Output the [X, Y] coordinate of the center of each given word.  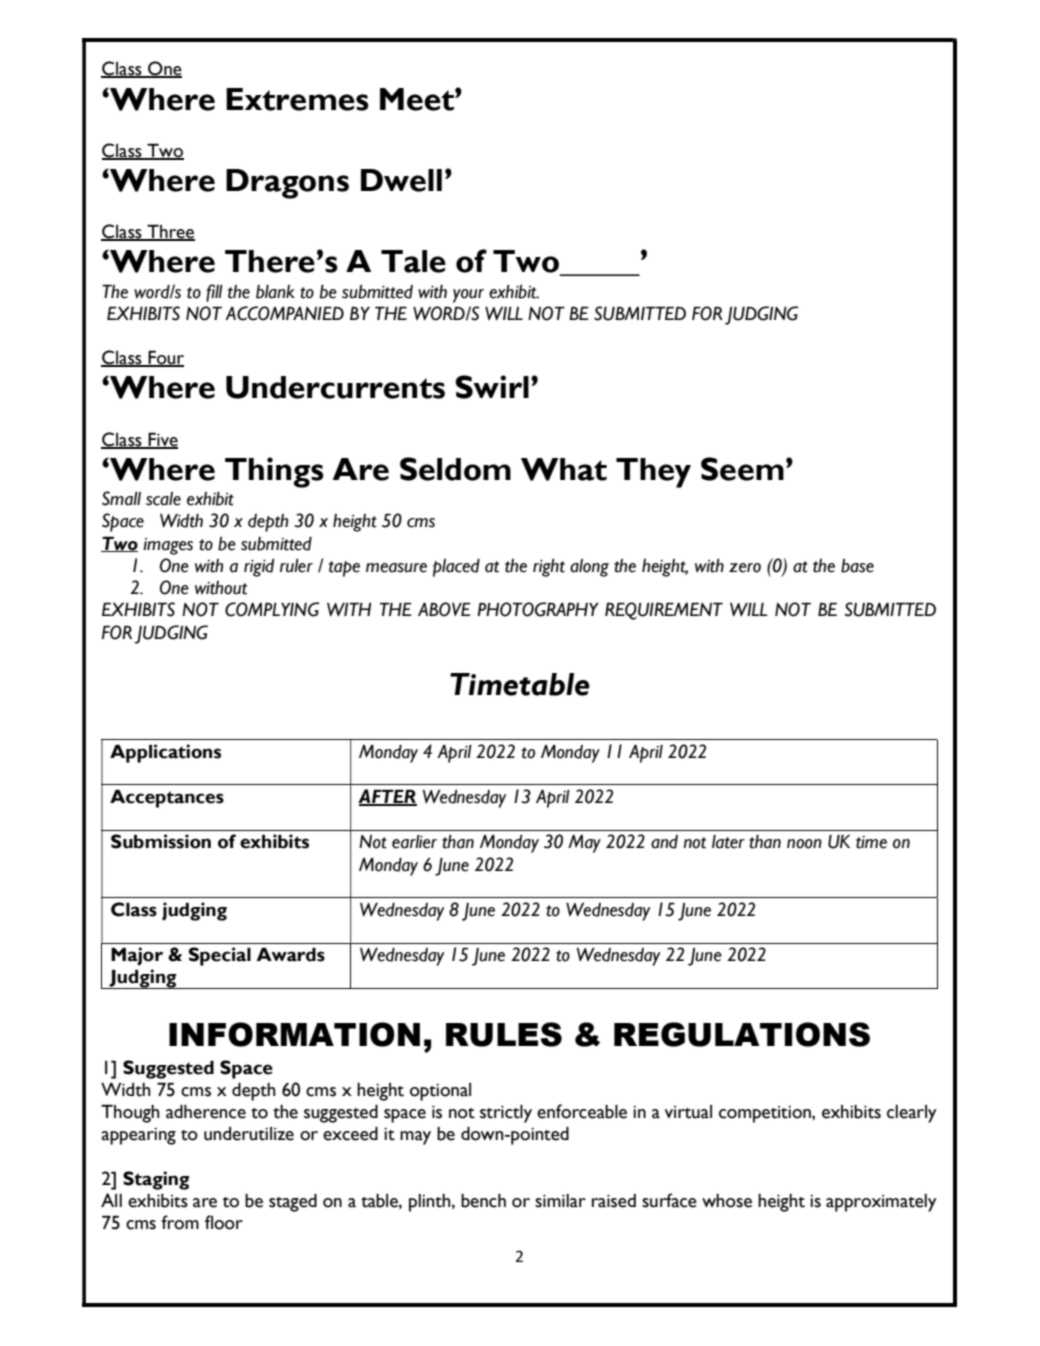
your [468, 296]
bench [483, 1201]
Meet [418, 99]
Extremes [297, 99]
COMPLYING [272, 609]
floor [224, 1222]
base [857, 566]
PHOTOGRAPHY [538, 609]
